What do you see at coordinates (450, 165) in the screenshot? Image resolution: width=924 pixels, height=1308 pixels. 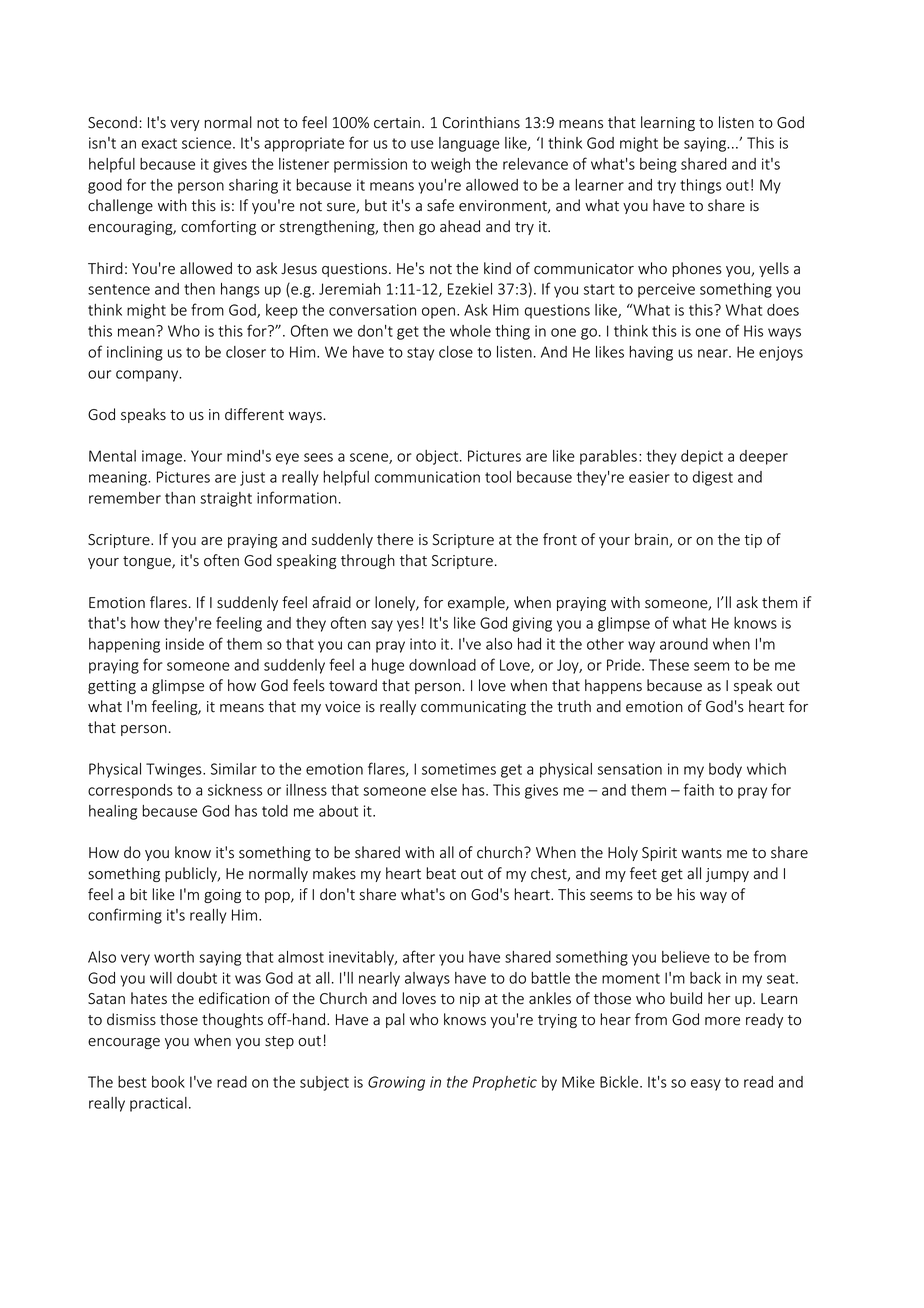 I see `weigh` at bounding box center [450, 165].
